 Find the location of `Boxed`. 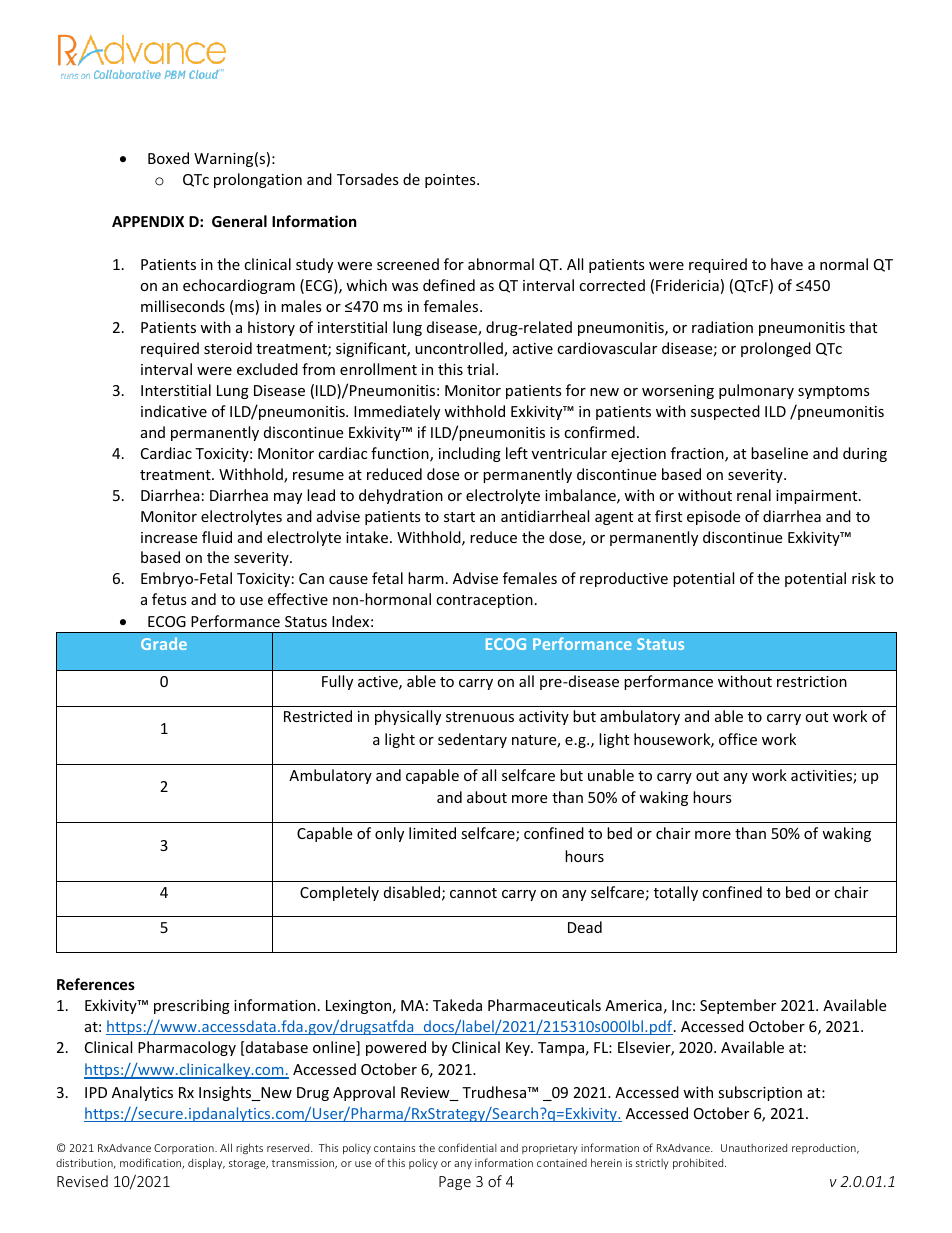

Boxed is located at coordinates (168, 158).
